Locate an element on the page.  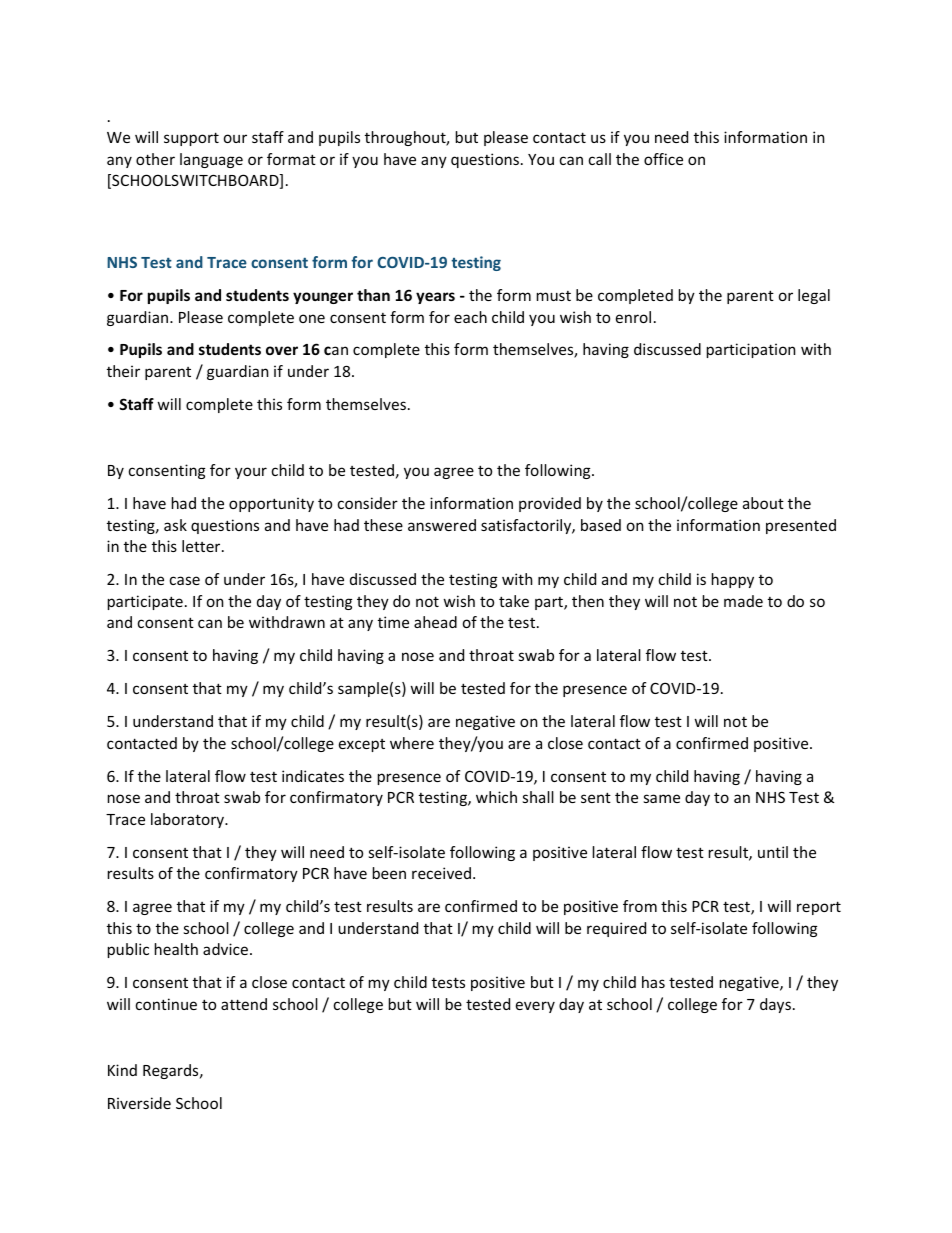
same is located at coordinates (662, 798).
